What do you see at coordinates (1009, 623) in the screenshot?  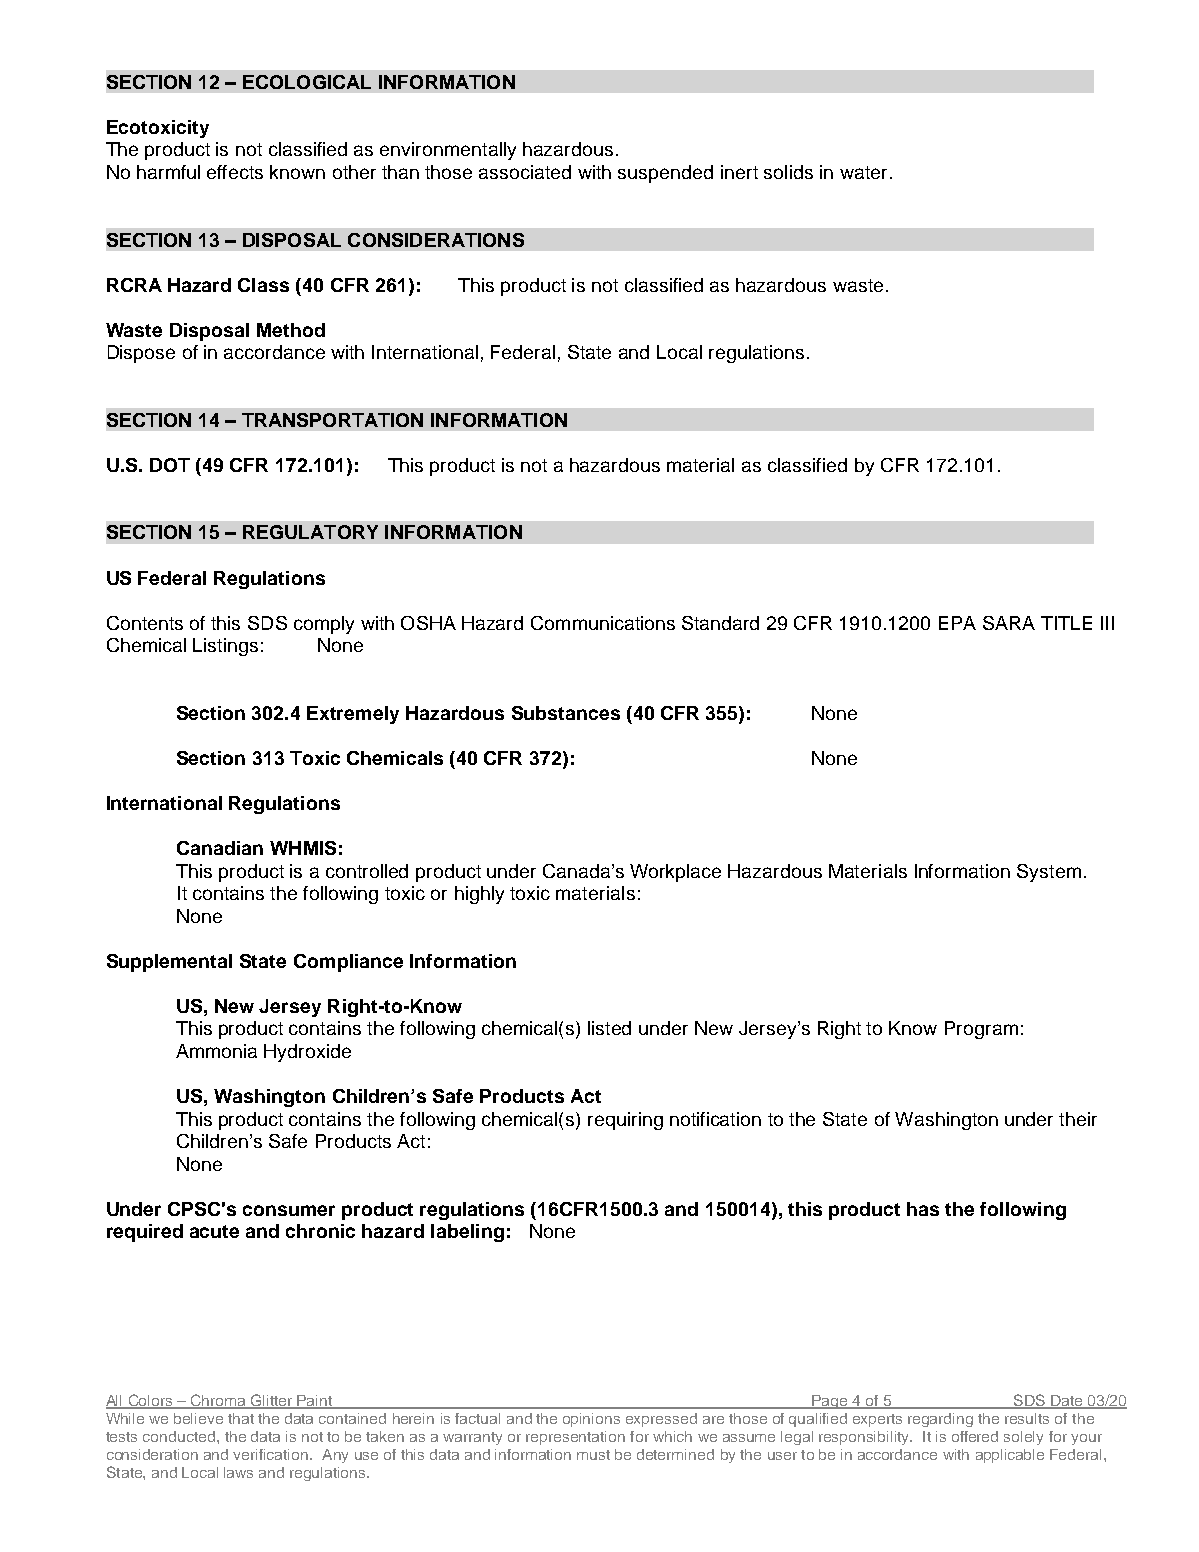 I see `SARA` at bounding box center [1009, 623].
